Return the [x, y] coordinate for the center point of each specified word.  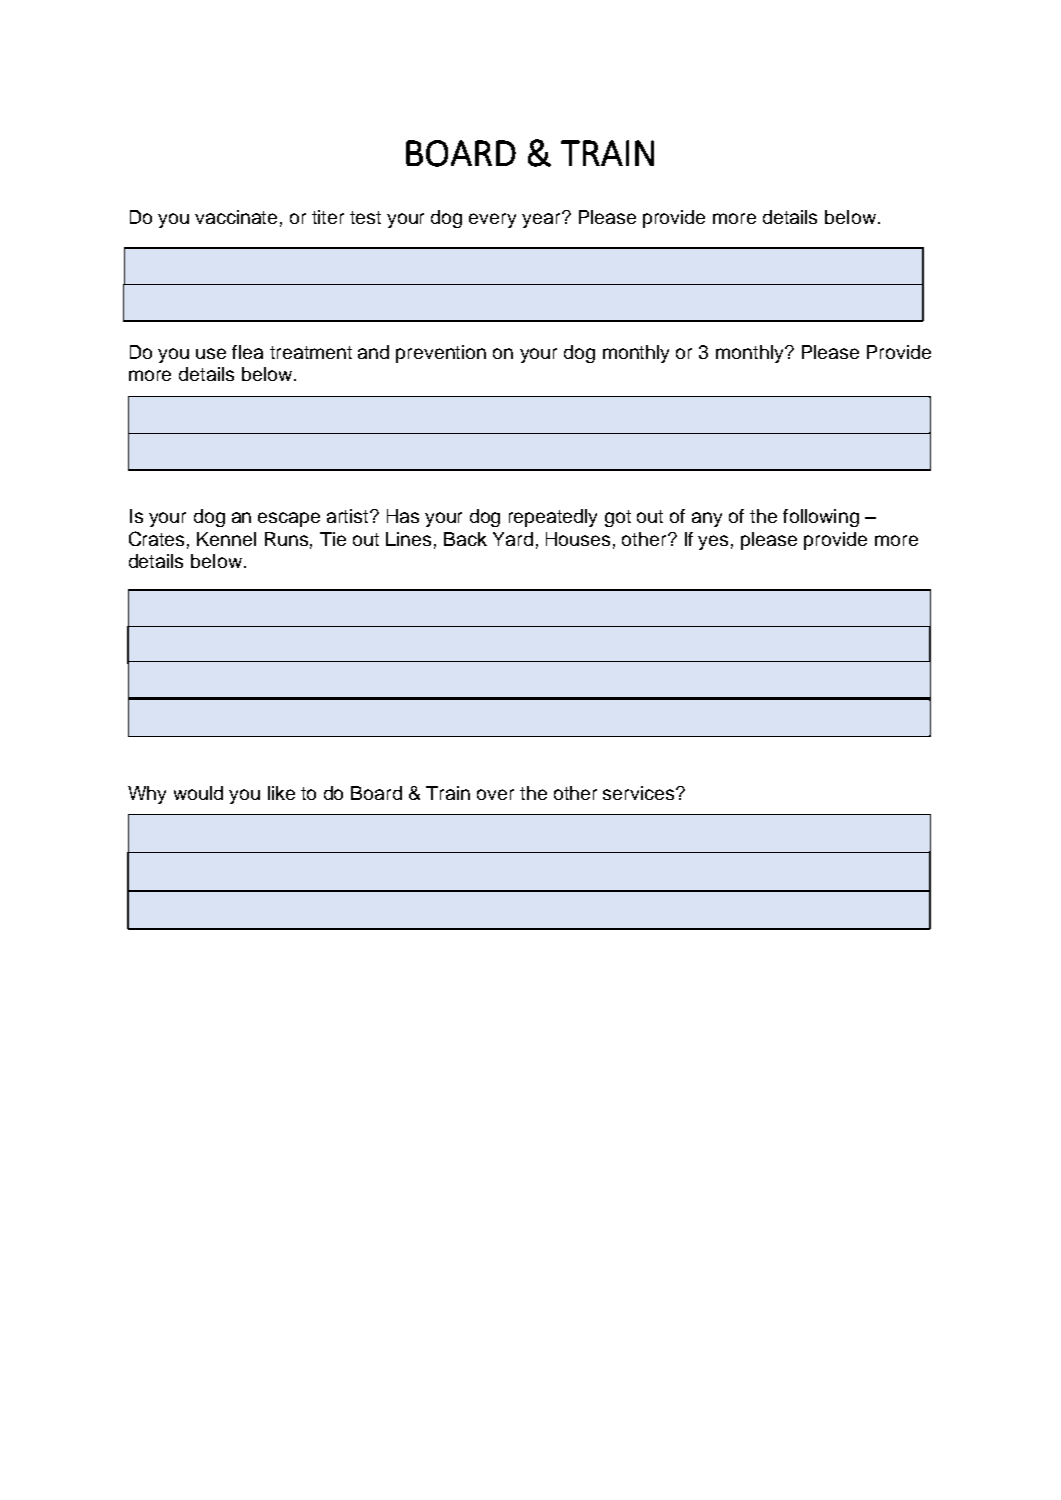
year [542, 220]
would [198, 793]
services [640, 793]
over [495, 794]
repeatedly [553, 518]
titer [328, 217]
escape [289, 519]
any [707, 519]
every [492, 220]
